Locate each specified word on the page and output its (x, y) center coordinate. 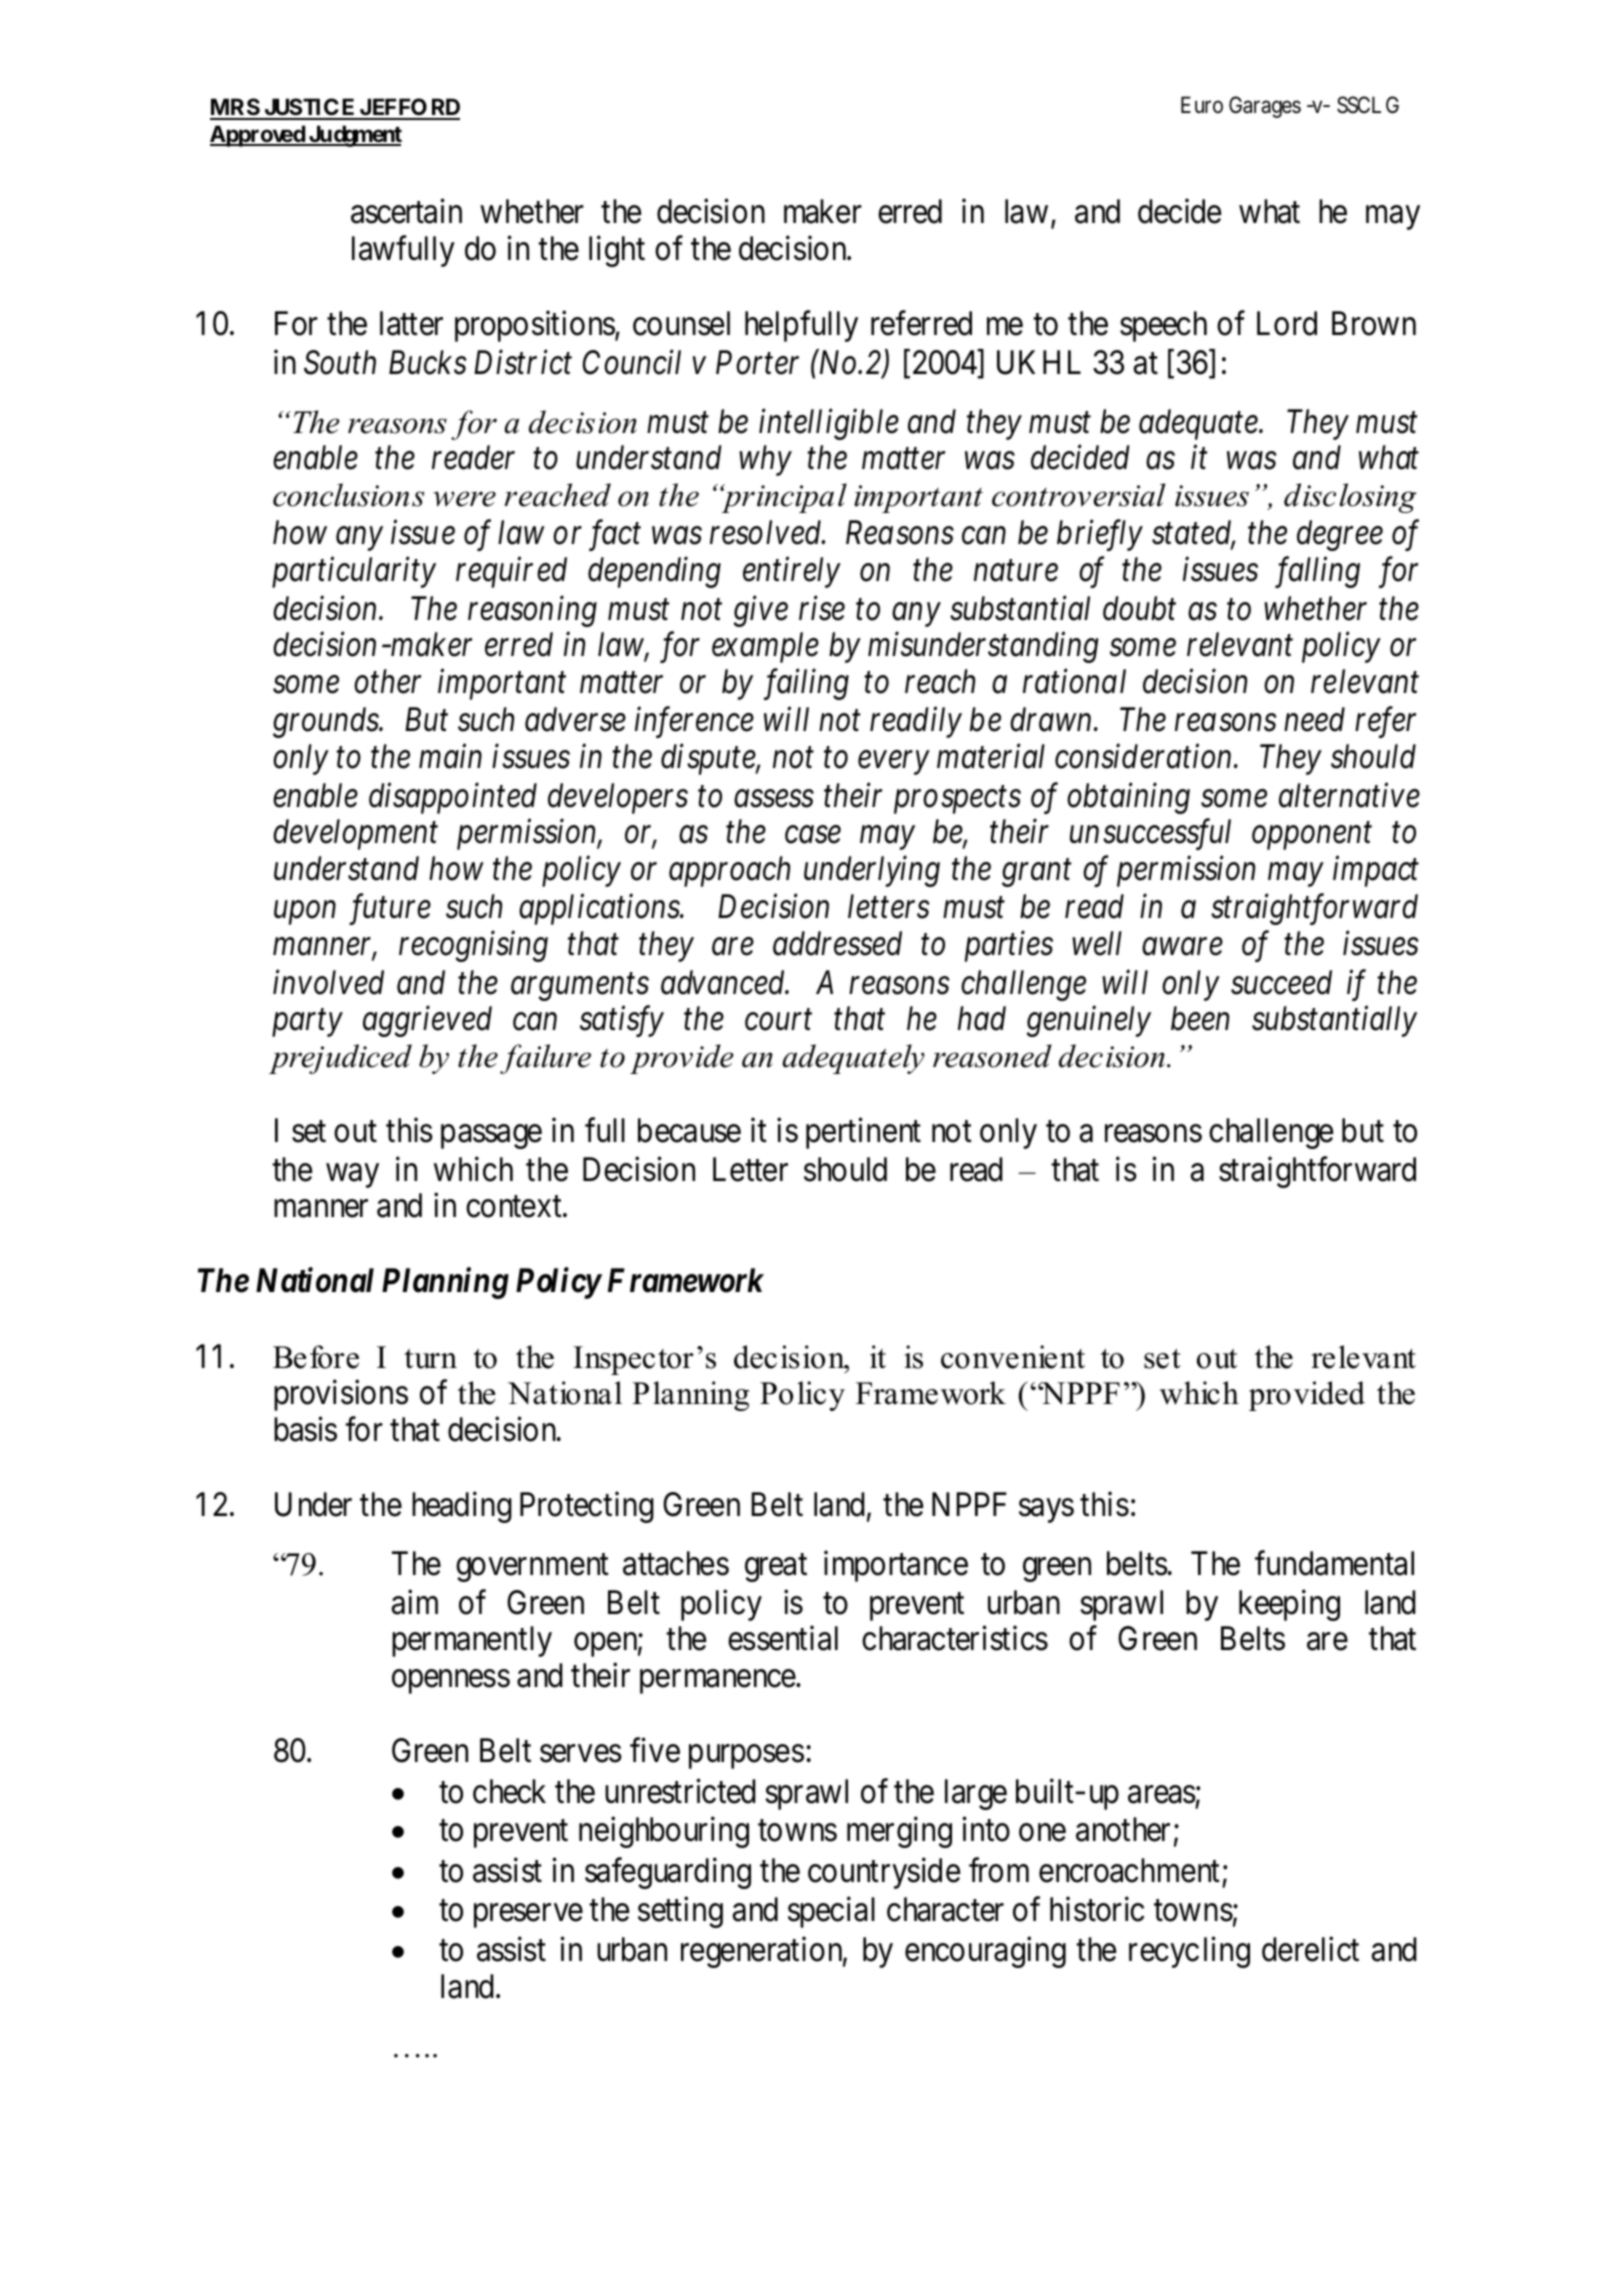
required (511, 572)
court (778, 1020)
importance (896, 1566)
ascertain (406, 211)
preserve (528, 1916)
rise (822, 608)
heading (462, 1507)
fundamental (1334, 1563)
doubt (1139, 608)
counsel (681, 323)
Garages (1265, 107)
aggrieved (427, 1021)
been (1200, 1018)
